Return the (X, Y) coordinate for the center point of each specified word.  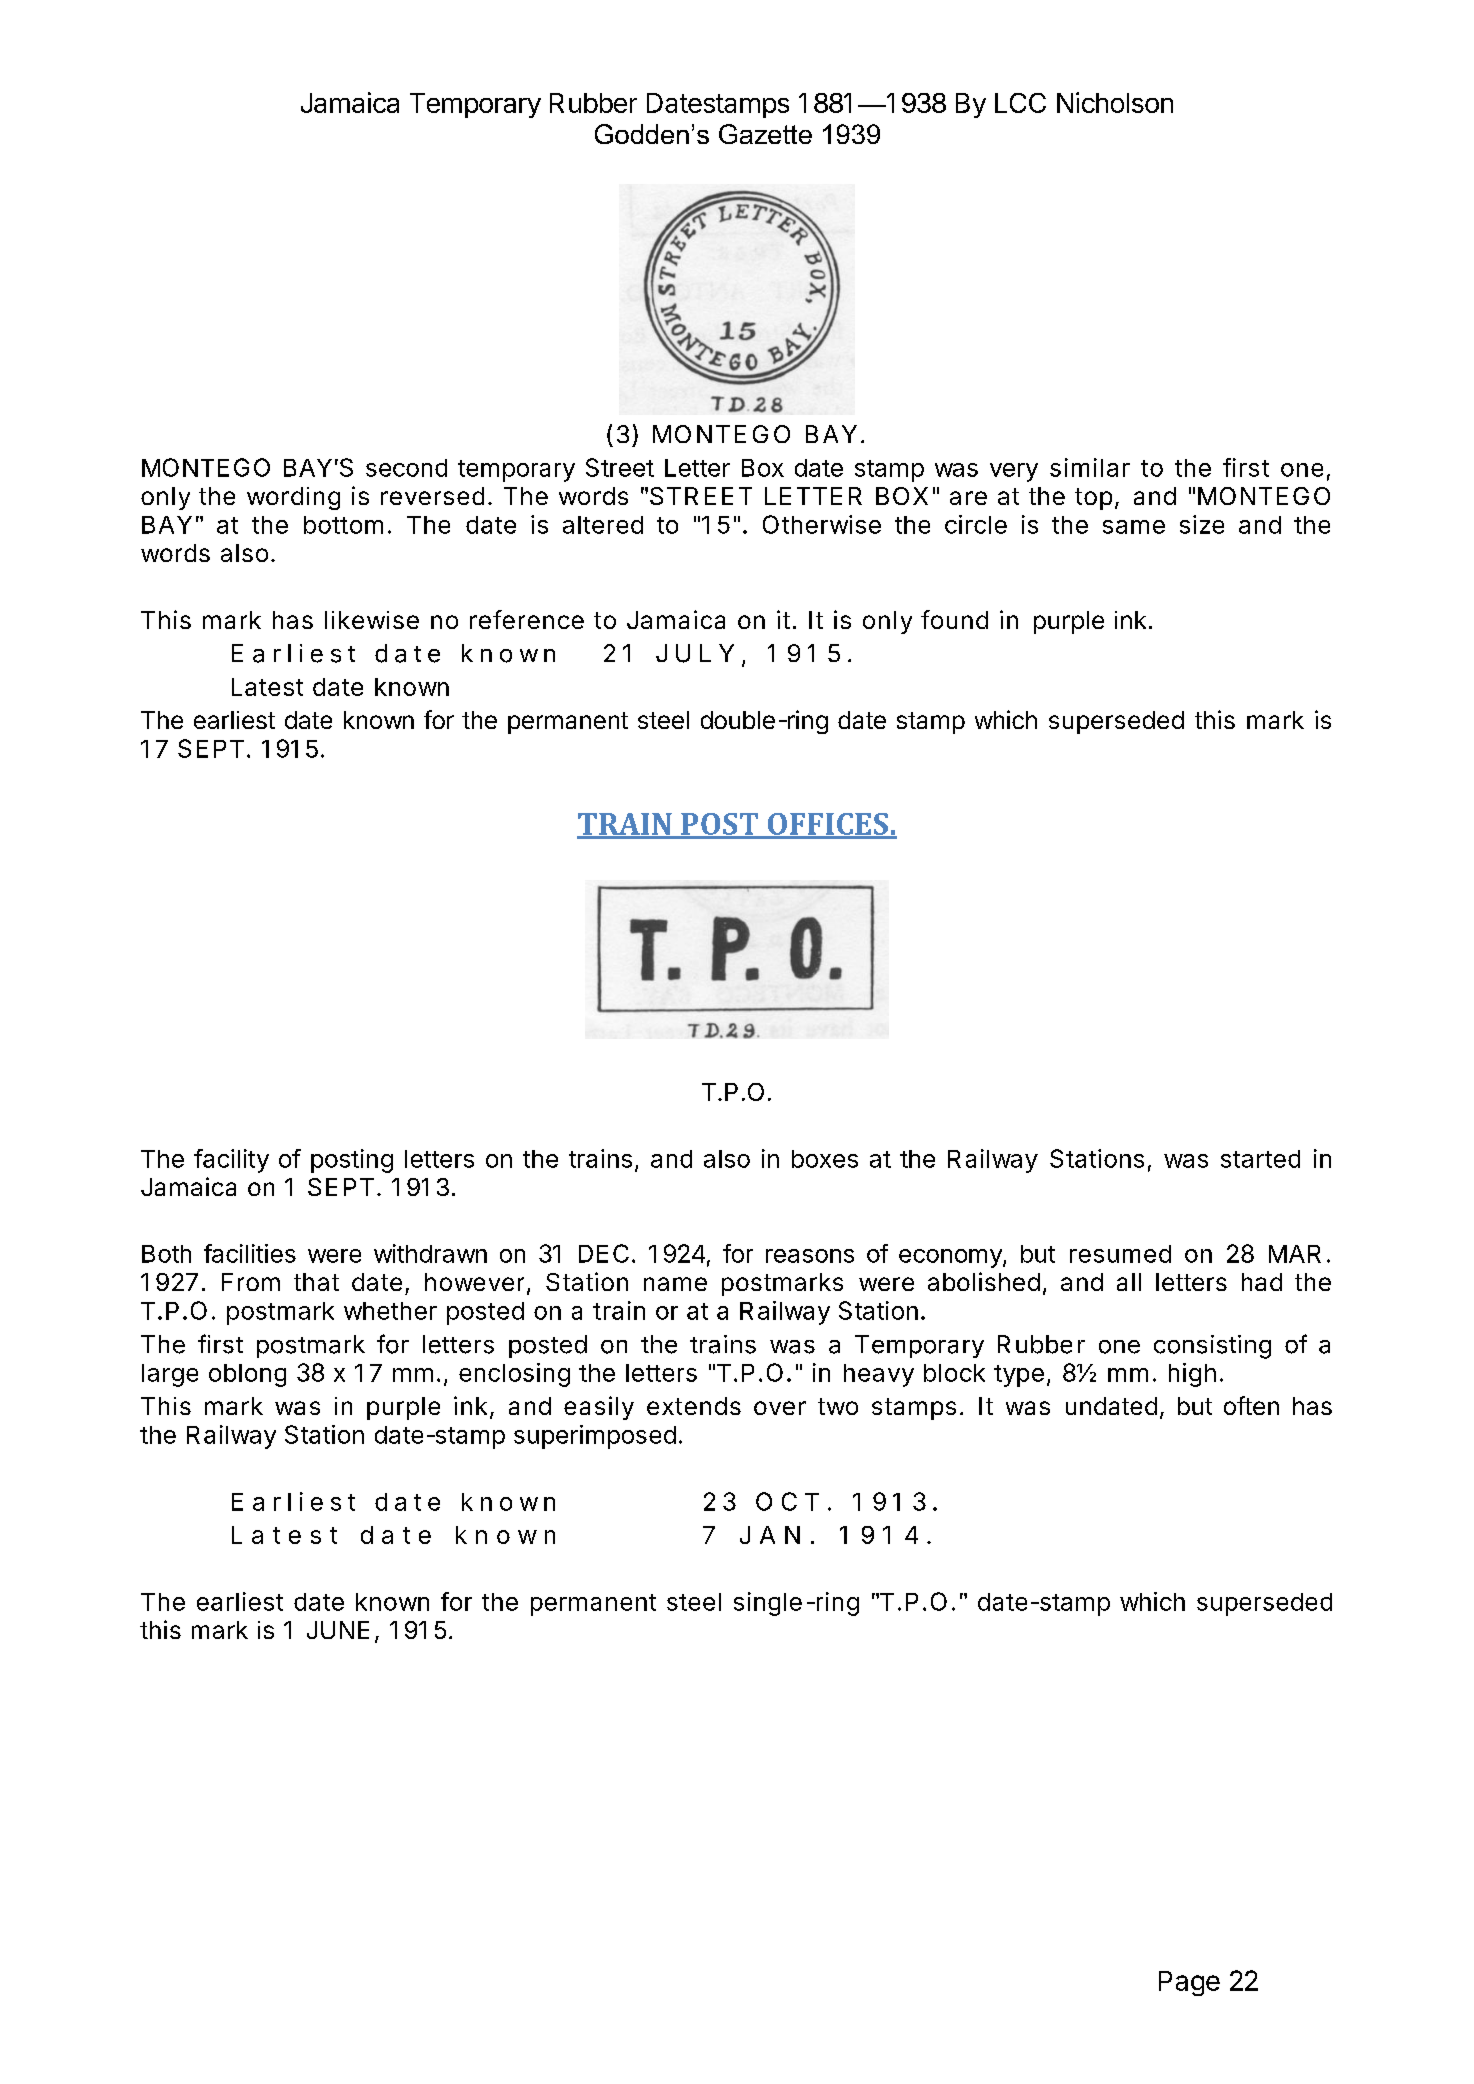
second (406, 468)
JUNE (338, 1630)
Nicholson (1115, 102)
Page (1189, 1983)
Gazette (765, 134)
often (1251, 1405)
